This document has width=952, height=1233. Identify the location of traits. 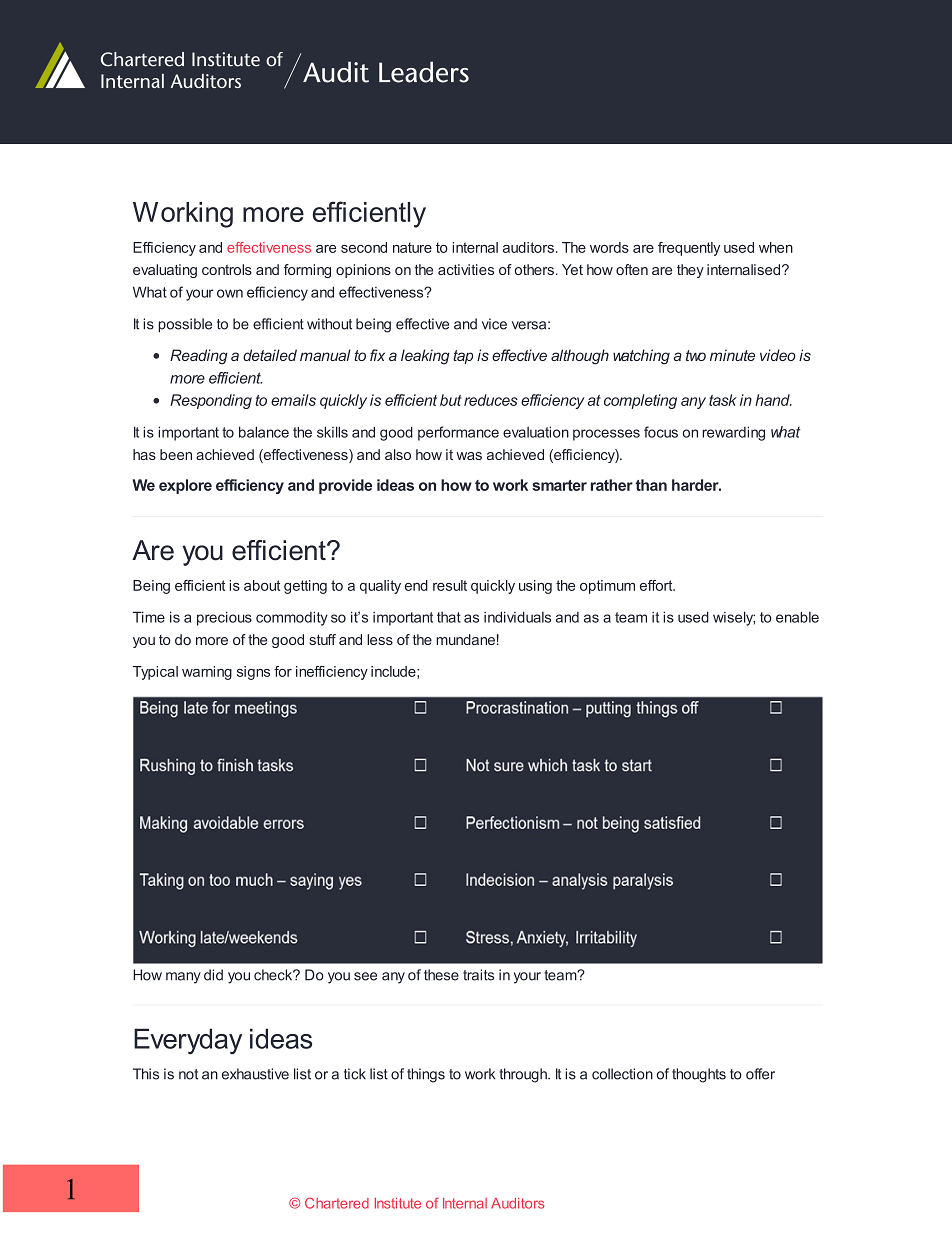
(478, 975).
